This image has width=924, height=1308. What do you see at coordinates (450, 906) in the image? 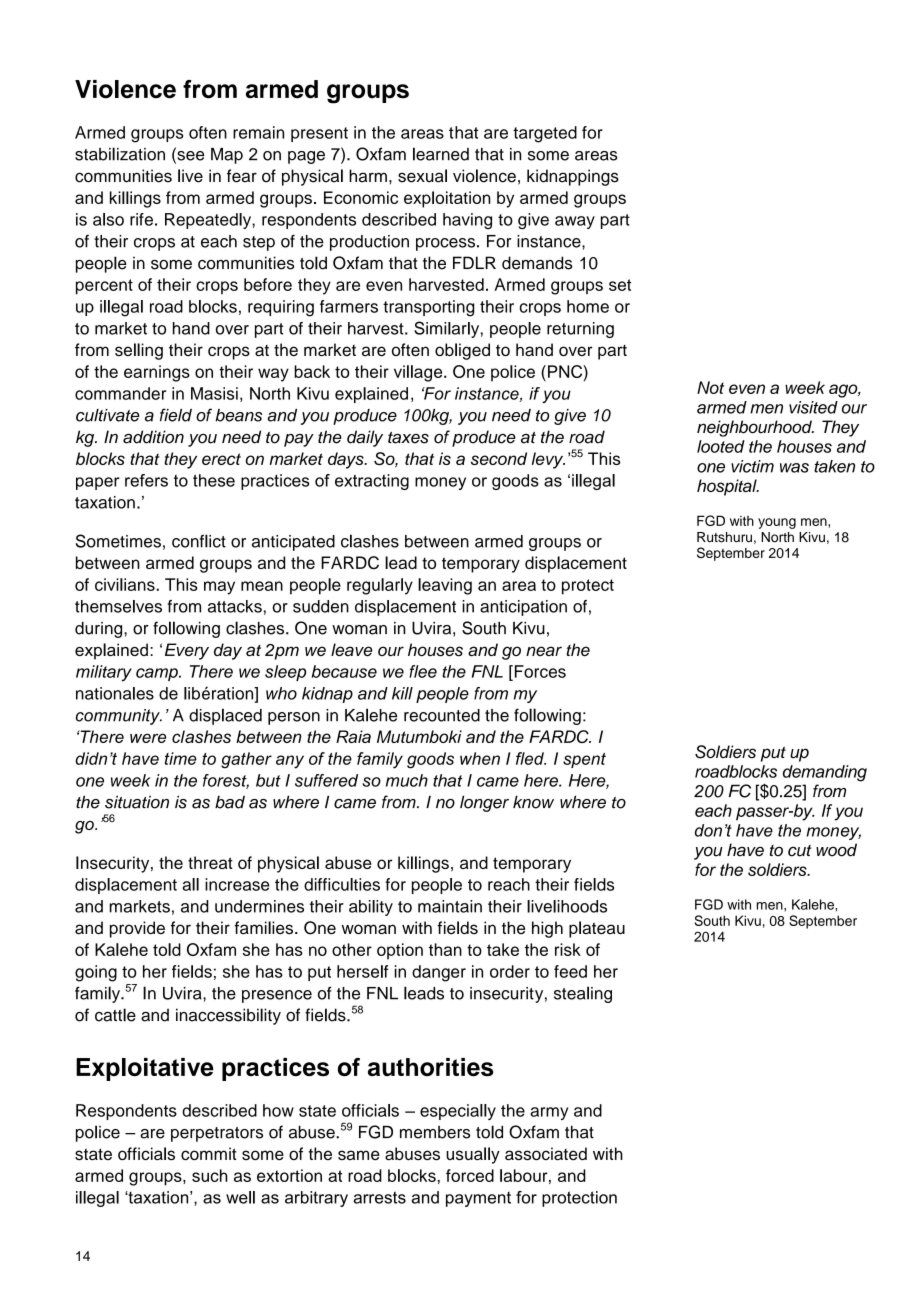
I see `maintain` at bounding box center [450, 906].
